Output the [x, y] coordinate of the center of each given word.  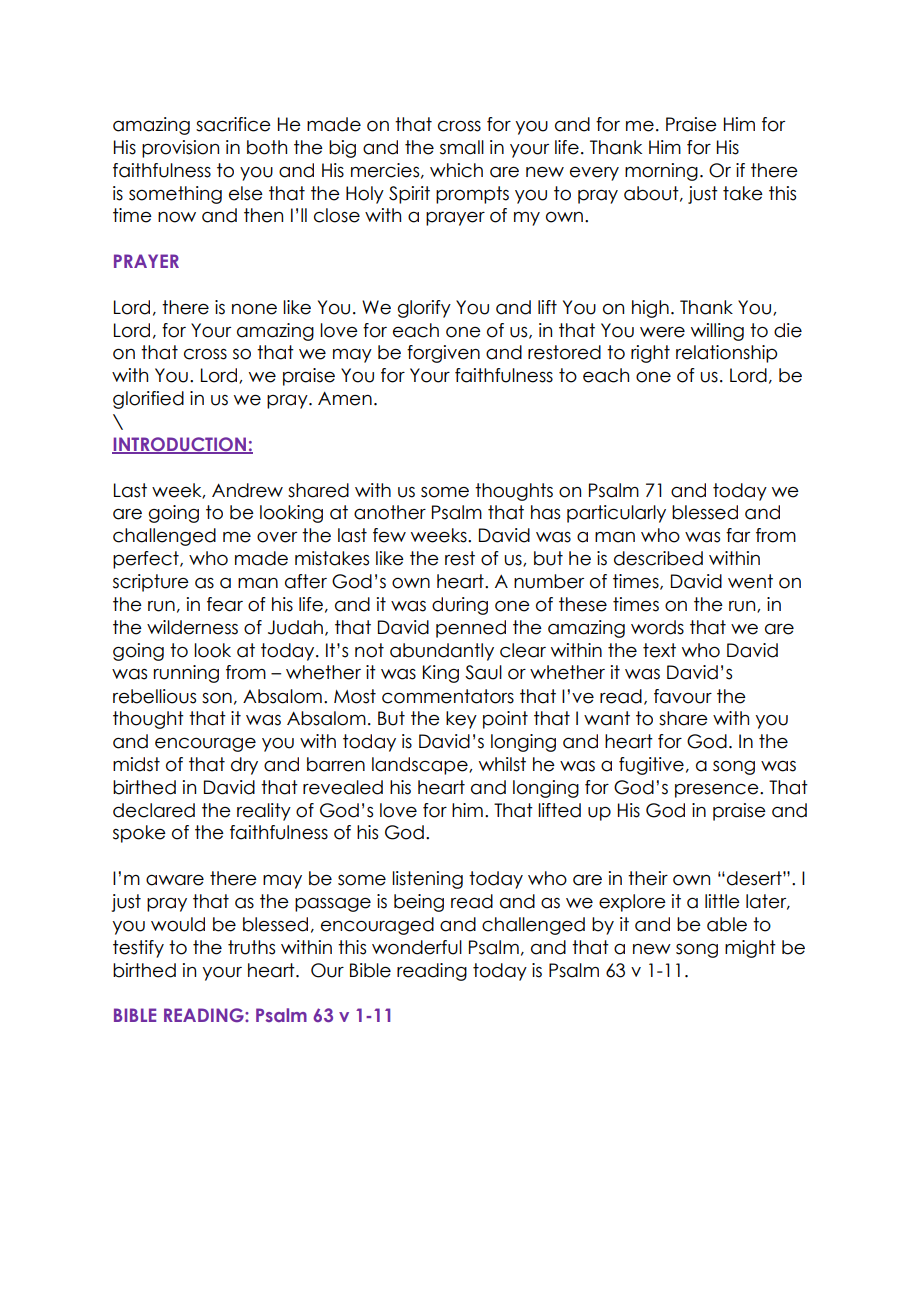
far [738, 535]
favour [683, 696]
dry [244, 766]
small [462, 147]
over [277, 537]
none [254, 309]
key [461, 720]
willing [717, 332]
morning [661, 172]
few [389, 535]
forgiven [443, 354]
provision [180, 149]
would [178, 924]
